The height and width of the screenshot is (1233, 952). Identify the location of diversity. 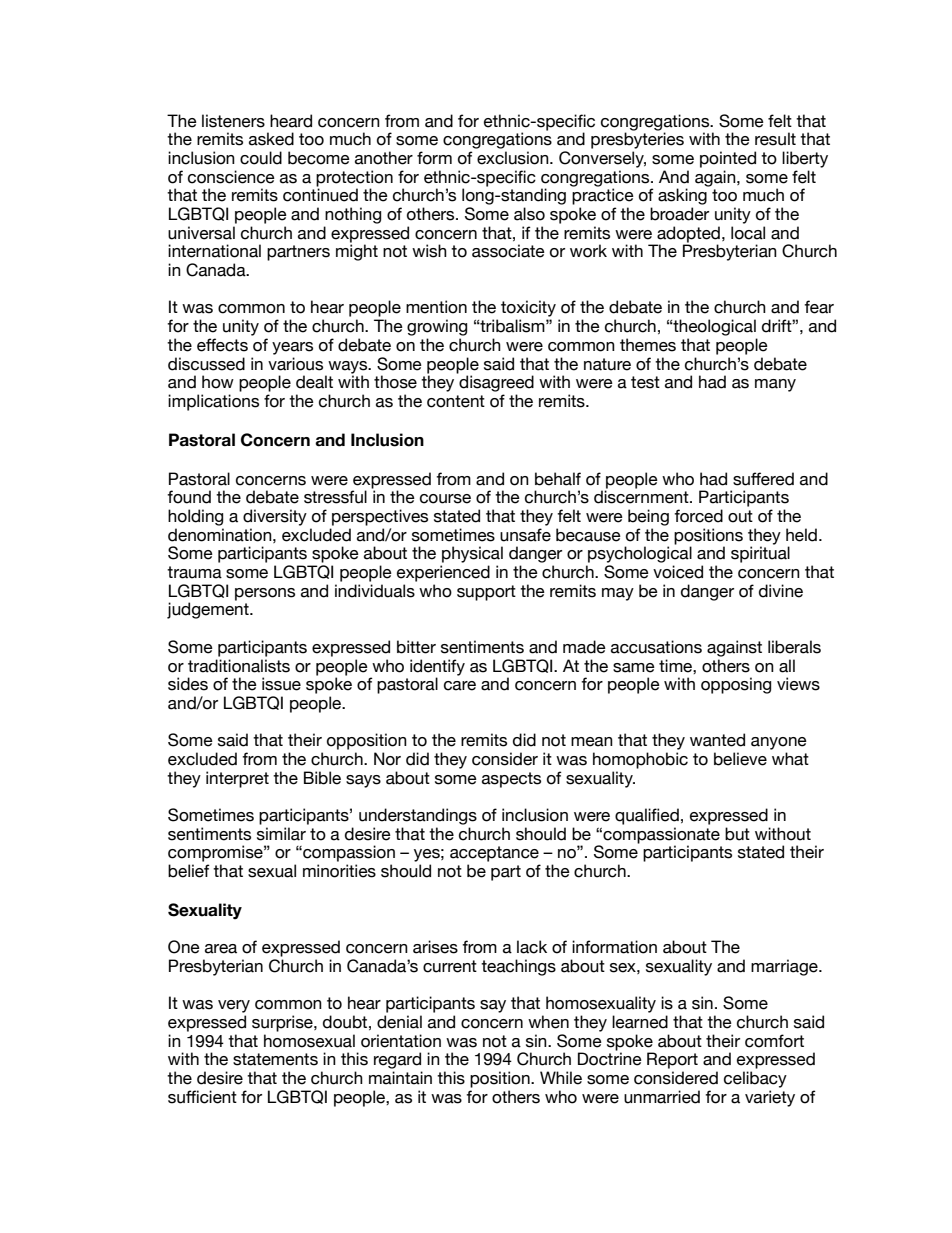
(275, 517).
